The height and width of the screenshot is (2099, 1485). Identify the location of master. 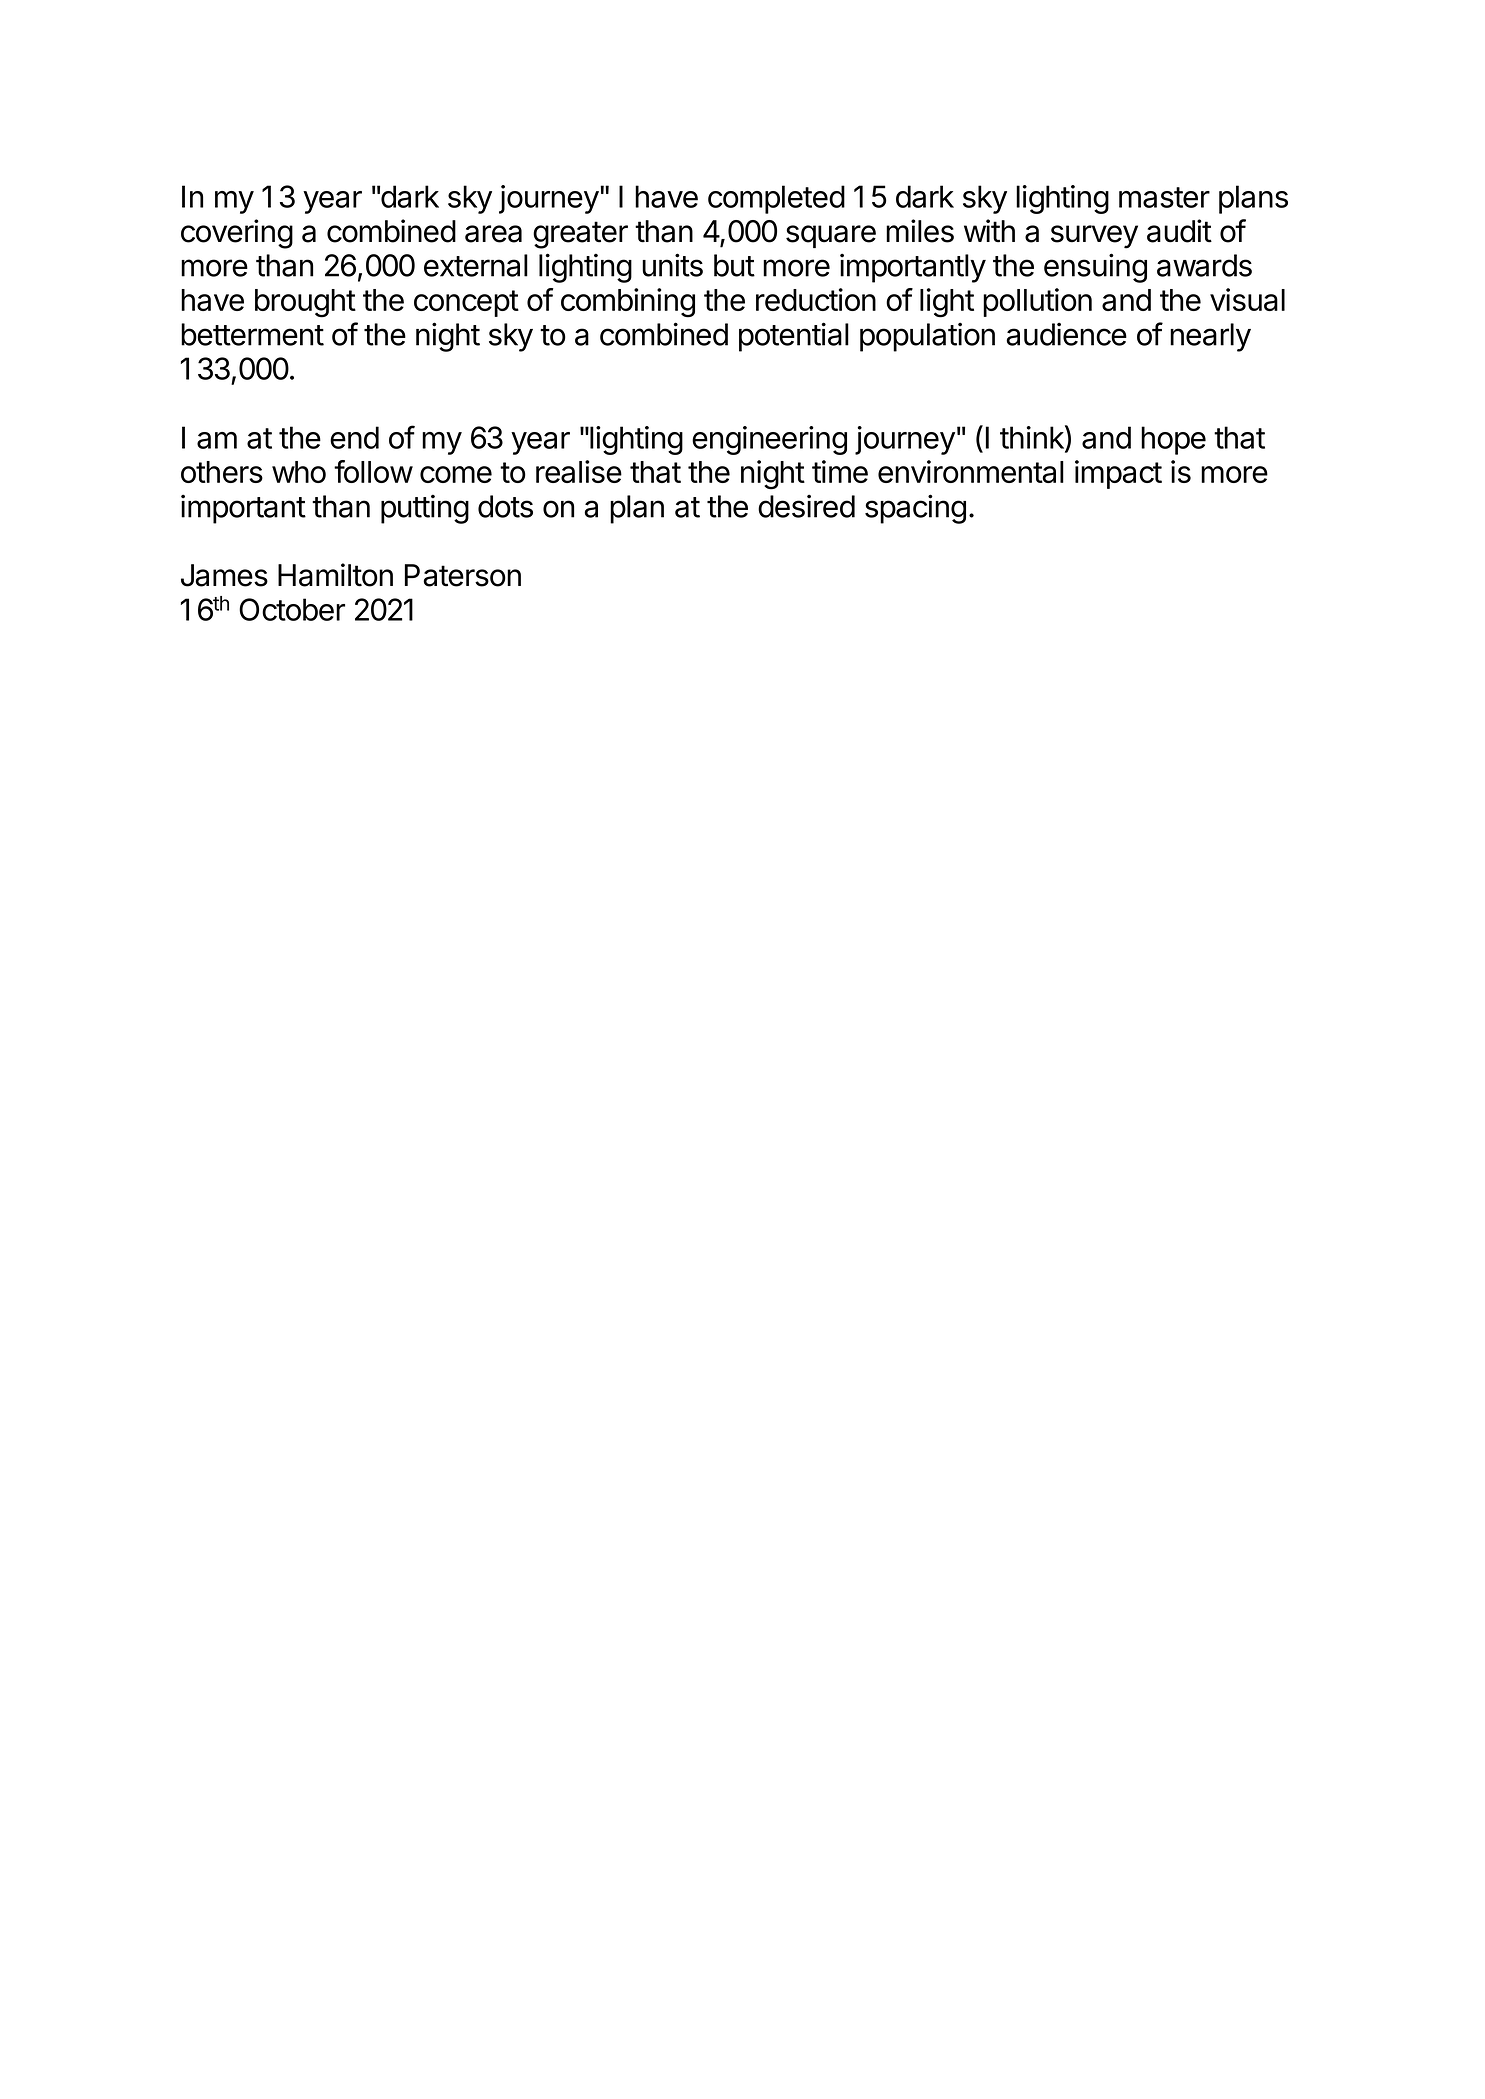
(1164, 197).
